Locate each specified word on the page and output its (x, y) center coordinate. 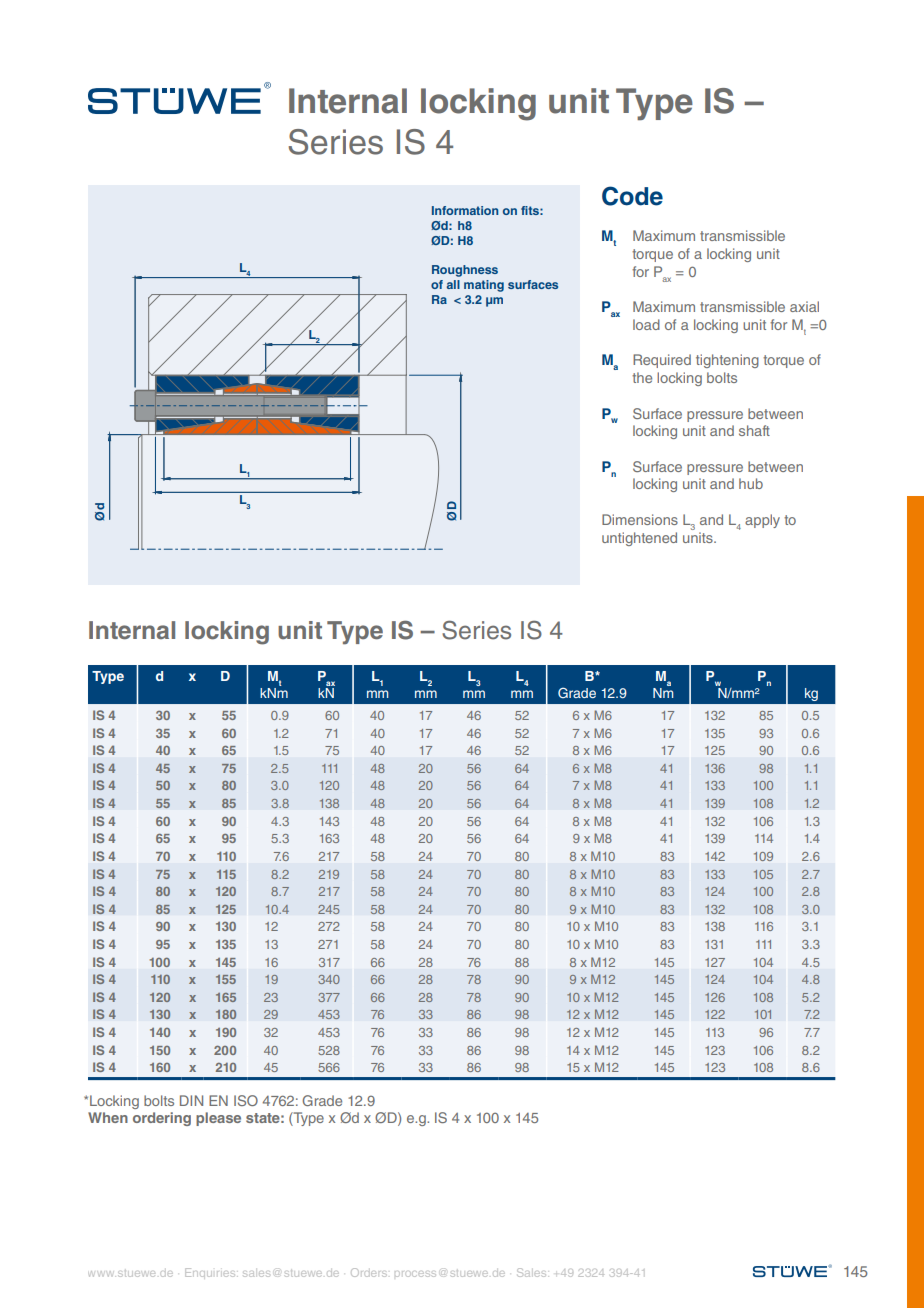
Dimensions (640, 519)
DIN (191, 1100)
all (453, 284)
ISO (246, 1100)
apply (762, 521)
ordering (162, 1119)
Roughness (465, 271)
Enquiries (211, 1272)
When (108, 1117)
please (218, 1119)
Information (465, 210)
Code (632, 196)
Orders (369, 1272)
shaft (754, 430)
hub (751, 483)
